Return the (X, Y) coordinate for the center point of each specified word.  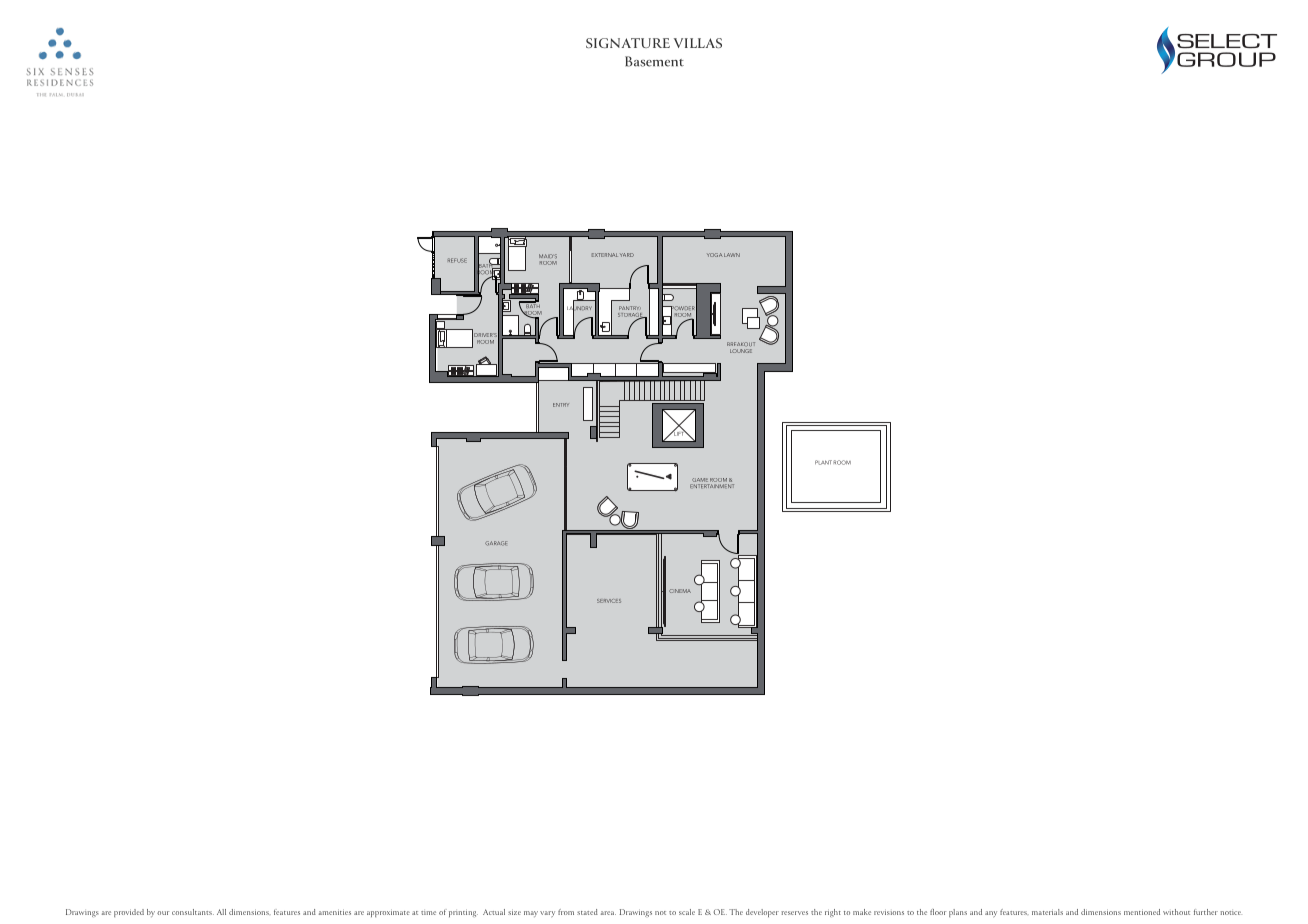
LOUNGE (741, 349)
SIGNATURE (628, 43)
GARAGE (496, 543)
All (221, 912)
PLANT (823, 462)
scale (687, 912)
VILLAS (698, 43)
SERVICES (609, 601)
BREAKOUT (741, 344)
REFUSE (457, 260)
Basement (654, 61)
